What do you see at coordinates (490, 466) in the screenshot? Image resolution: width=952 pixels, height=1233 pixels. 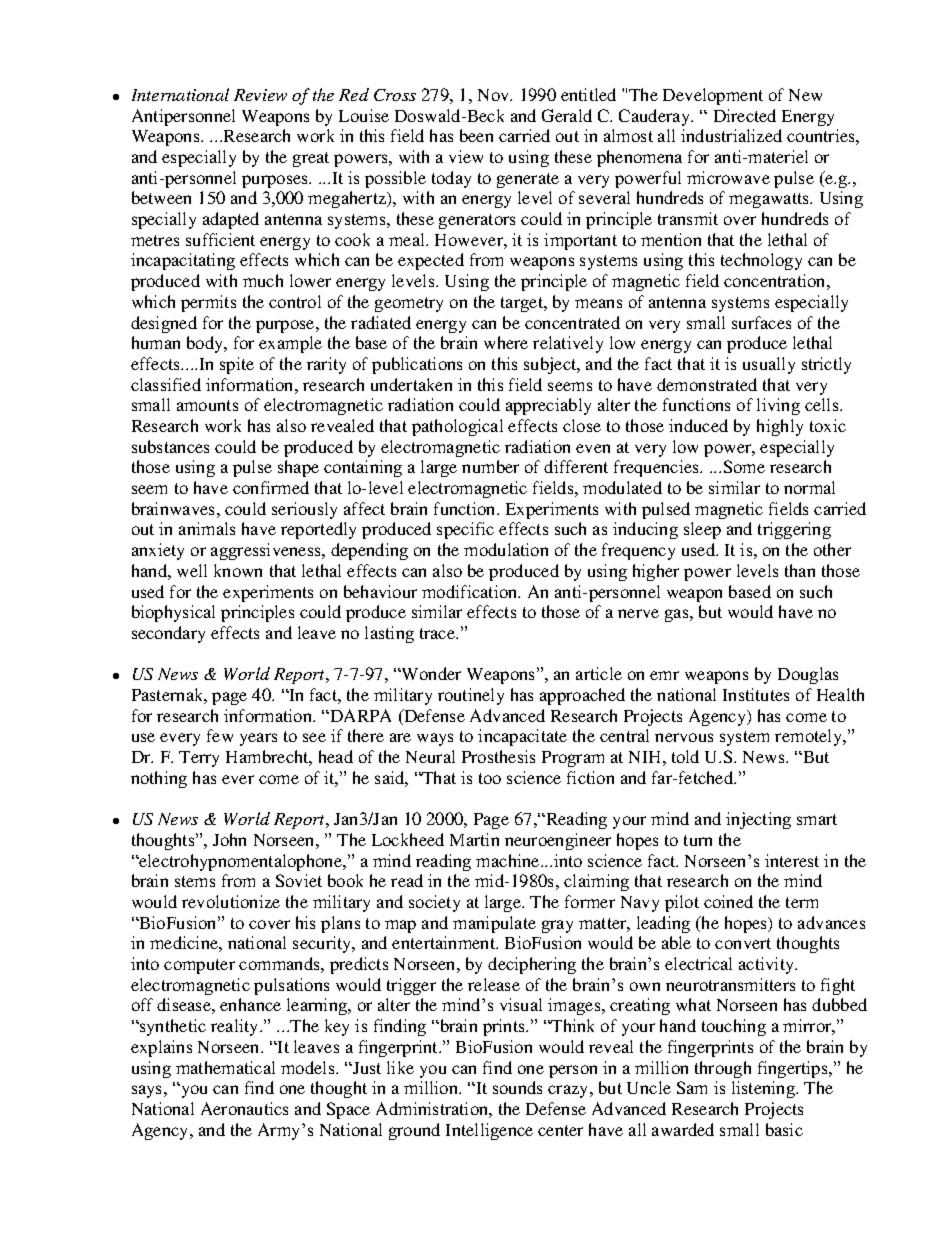 I see `number` at bounding box center [490, 466].
